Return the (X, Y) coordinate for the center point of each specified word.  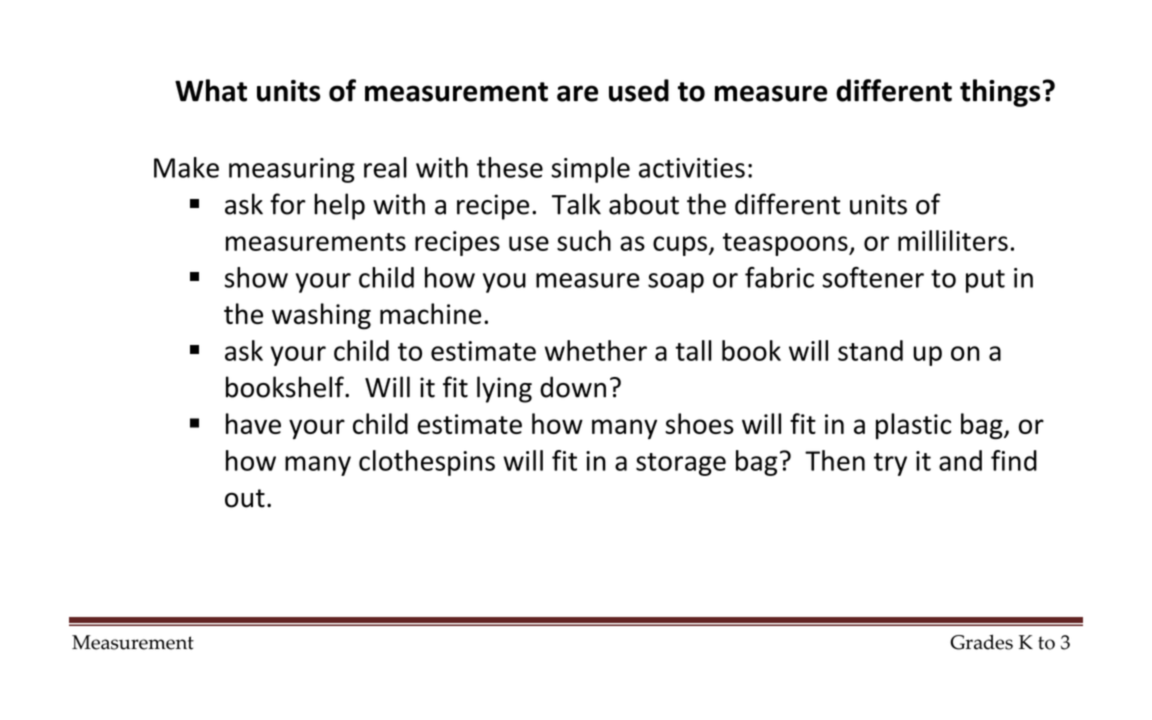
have (253, 423)
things (1000, 93)
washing (321, 316)
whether (596, 350)
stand (870, 350)
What (211, 90)
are (577, 93)
